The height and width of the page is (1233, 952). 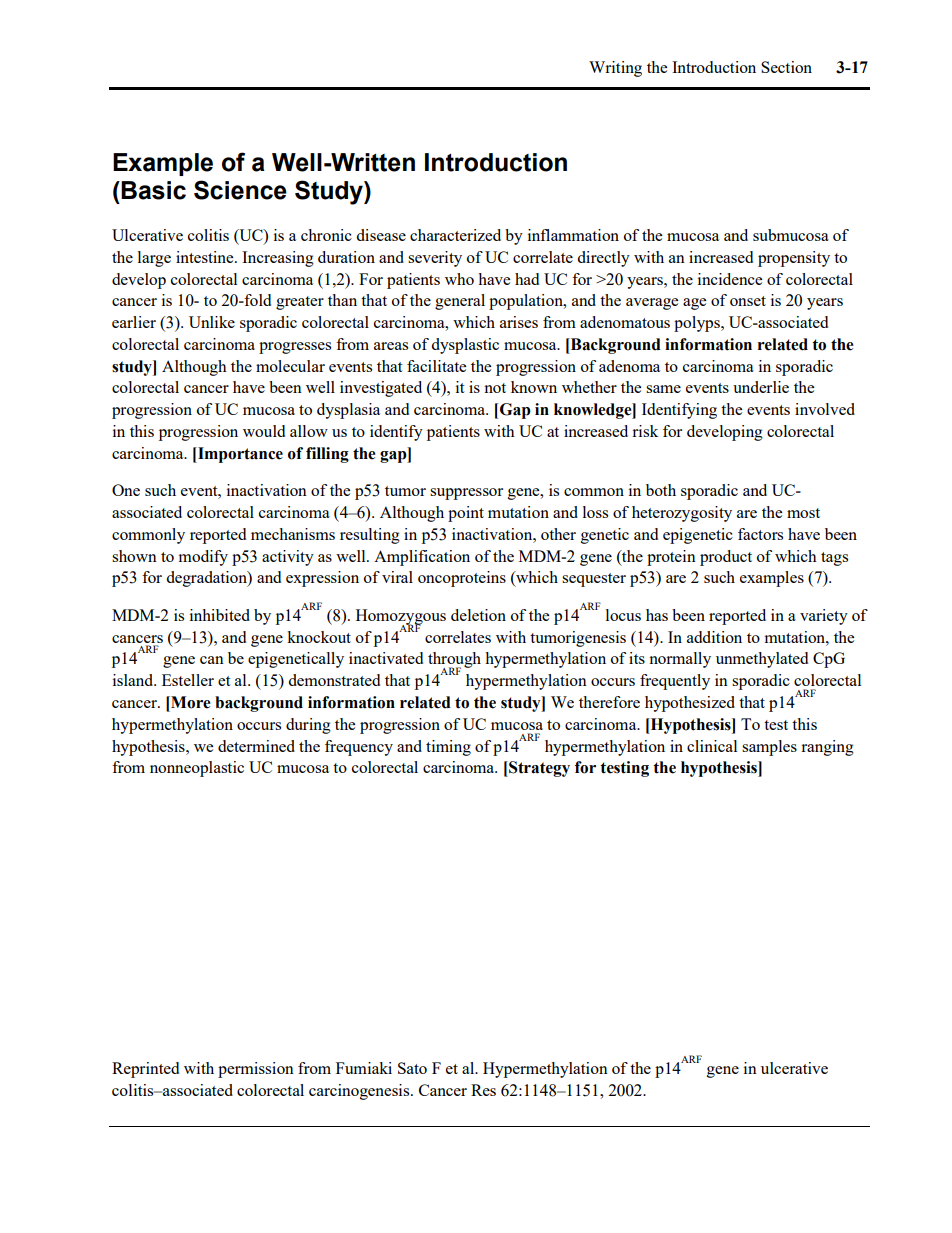 What do you see at coordinates (256, 1070) in the page?
I see `permission` at bounding box center [256, 1070].
